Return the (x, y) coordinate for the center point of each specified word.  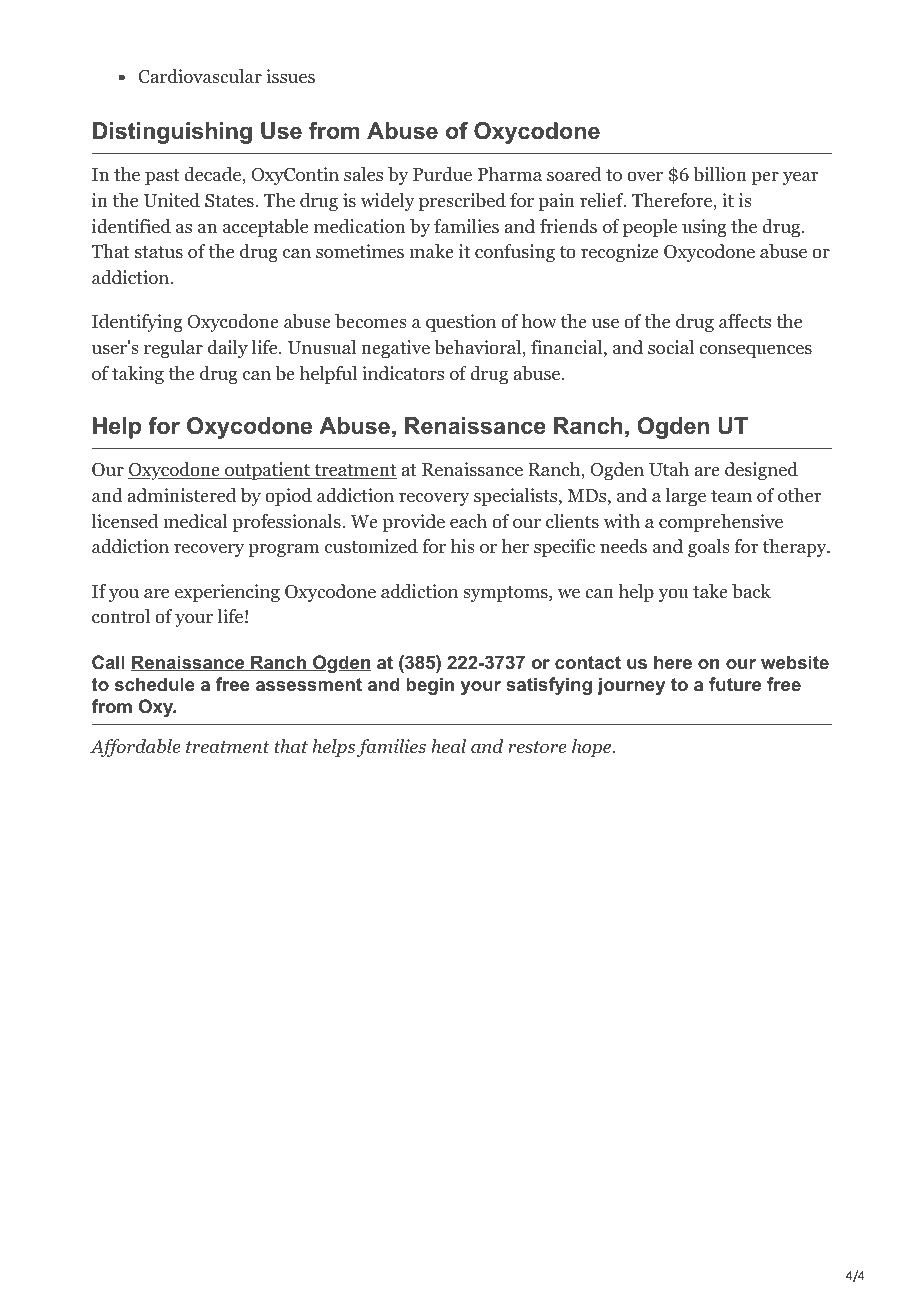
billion (720, 174)
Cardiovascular (200, 76)
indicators (403, 373)
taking (138, 375)
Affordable (135, 748)
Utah (669, 469)
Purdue (442, 174)
